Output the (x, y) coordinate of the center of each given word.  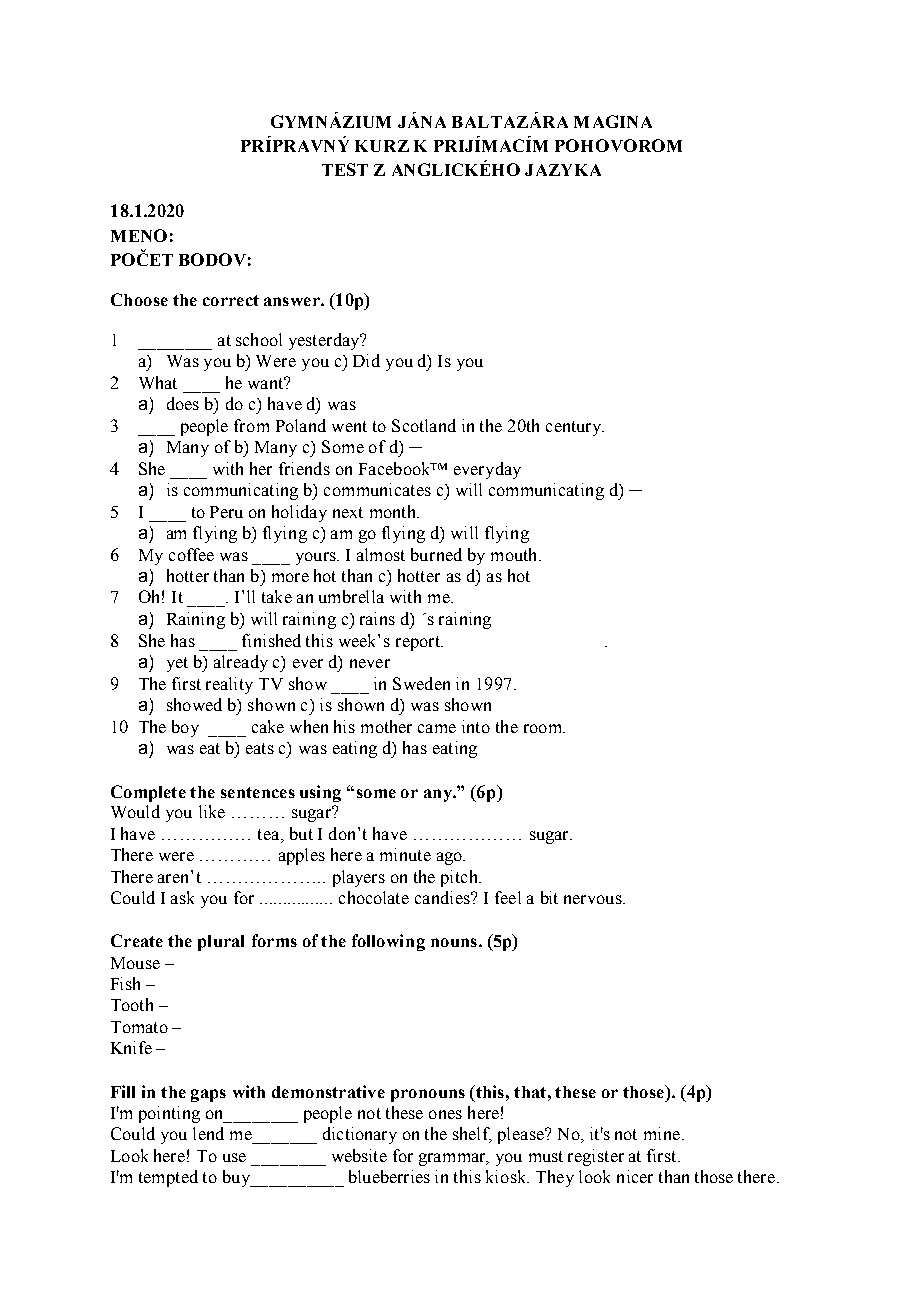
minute (405, 854)
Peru (226, 512)
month (394, 511)
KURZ (382, 146)
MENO (139, 235)
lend (208, 1133)
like (212, 811)
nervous (594, 899)
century (574, 428)
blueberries (389, 1176)
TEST (345, 169)
